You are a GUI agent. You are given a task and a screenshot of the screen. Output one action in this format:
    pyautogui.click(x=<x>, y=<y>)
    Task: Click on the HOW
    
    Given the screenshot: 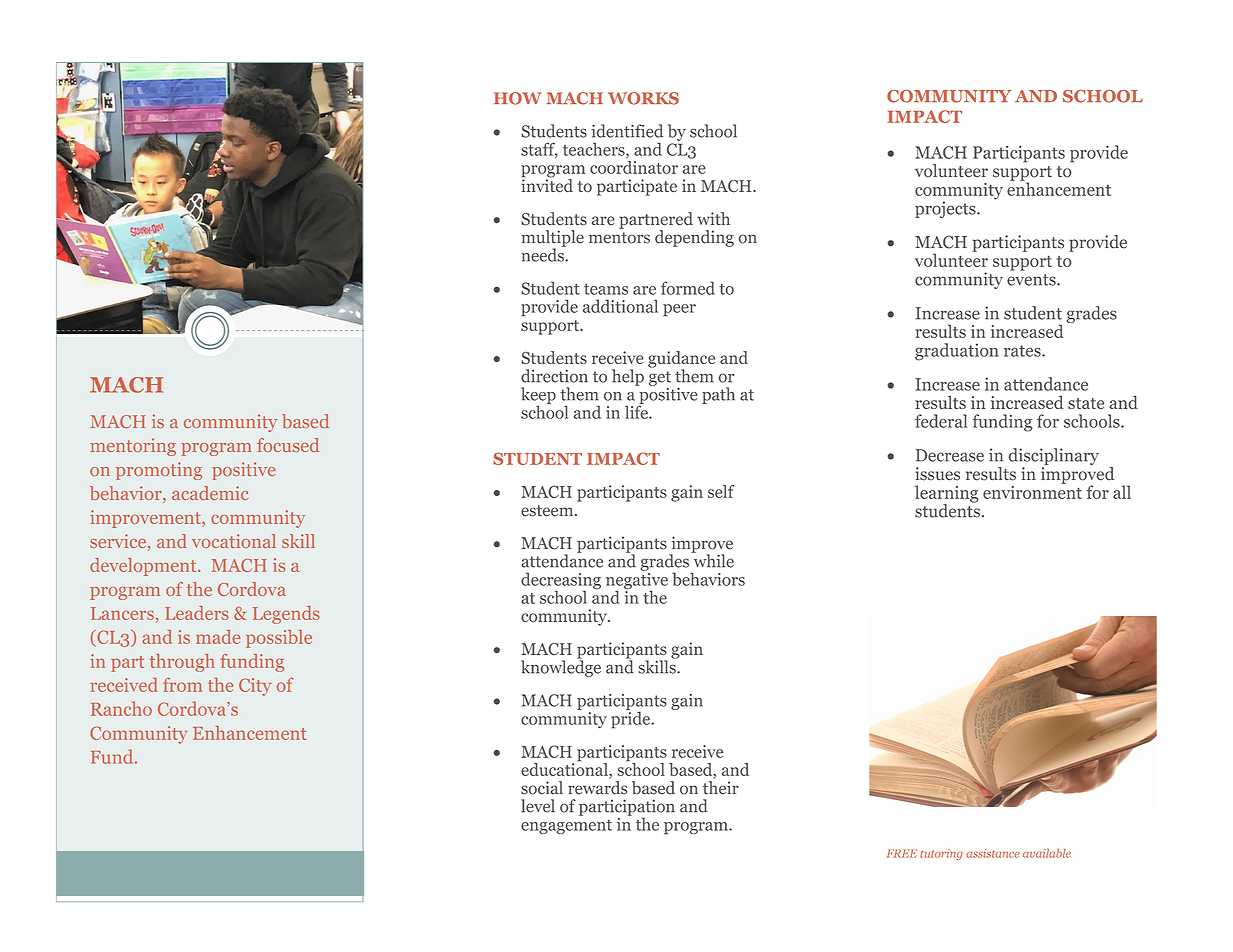 What is the action you would take?
    pyautogui.click(x=518, y=98)
